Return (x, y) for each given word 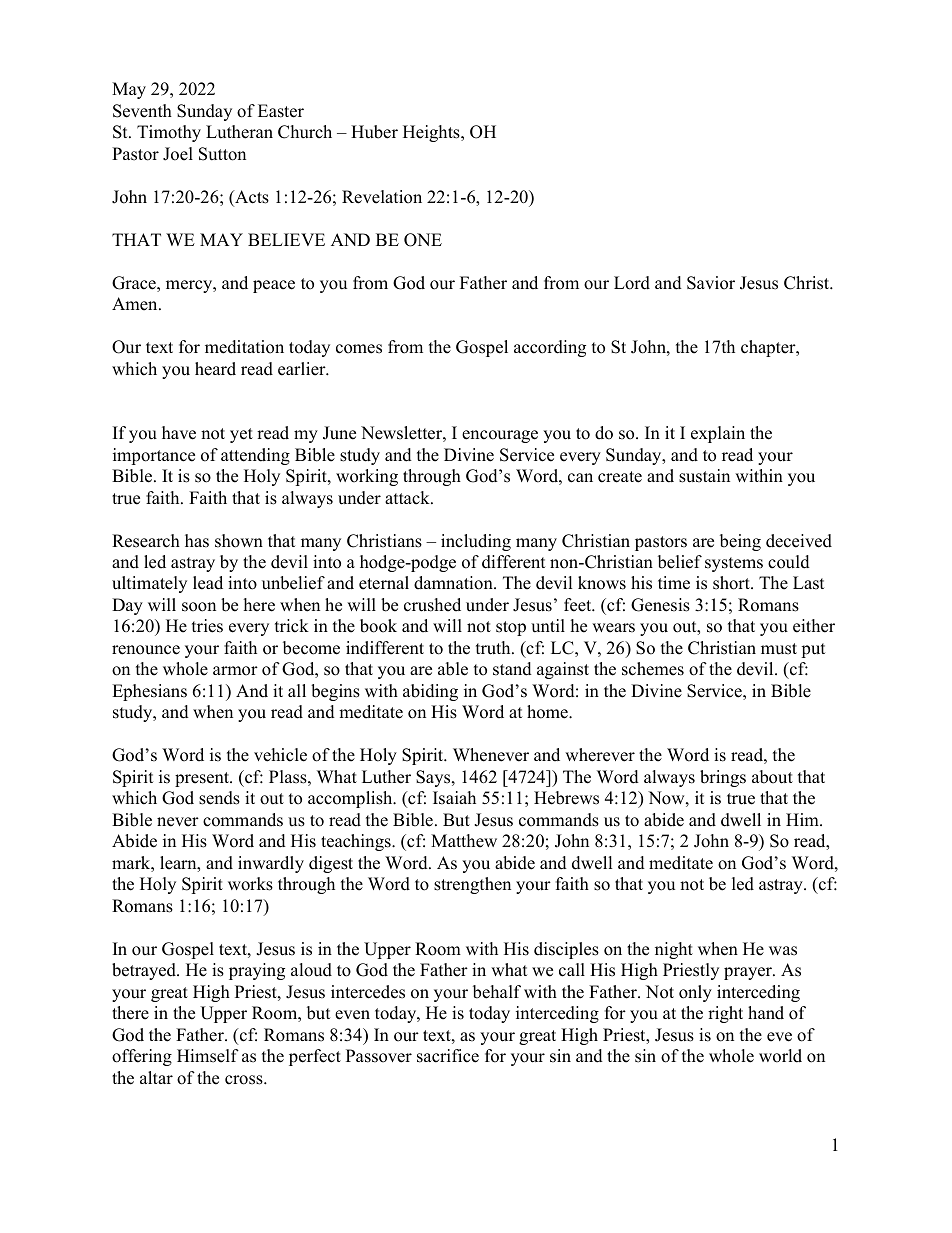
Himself (208, 1056)
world (780, 1056)
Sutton (222, 154)
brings (723, 778)
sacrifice (448, 1056)
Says (434, 778)
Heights (432, 133)
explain (718, 434)
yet (241, 435)
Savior (711, 283)
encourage (500, 436)
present (203, 779)
